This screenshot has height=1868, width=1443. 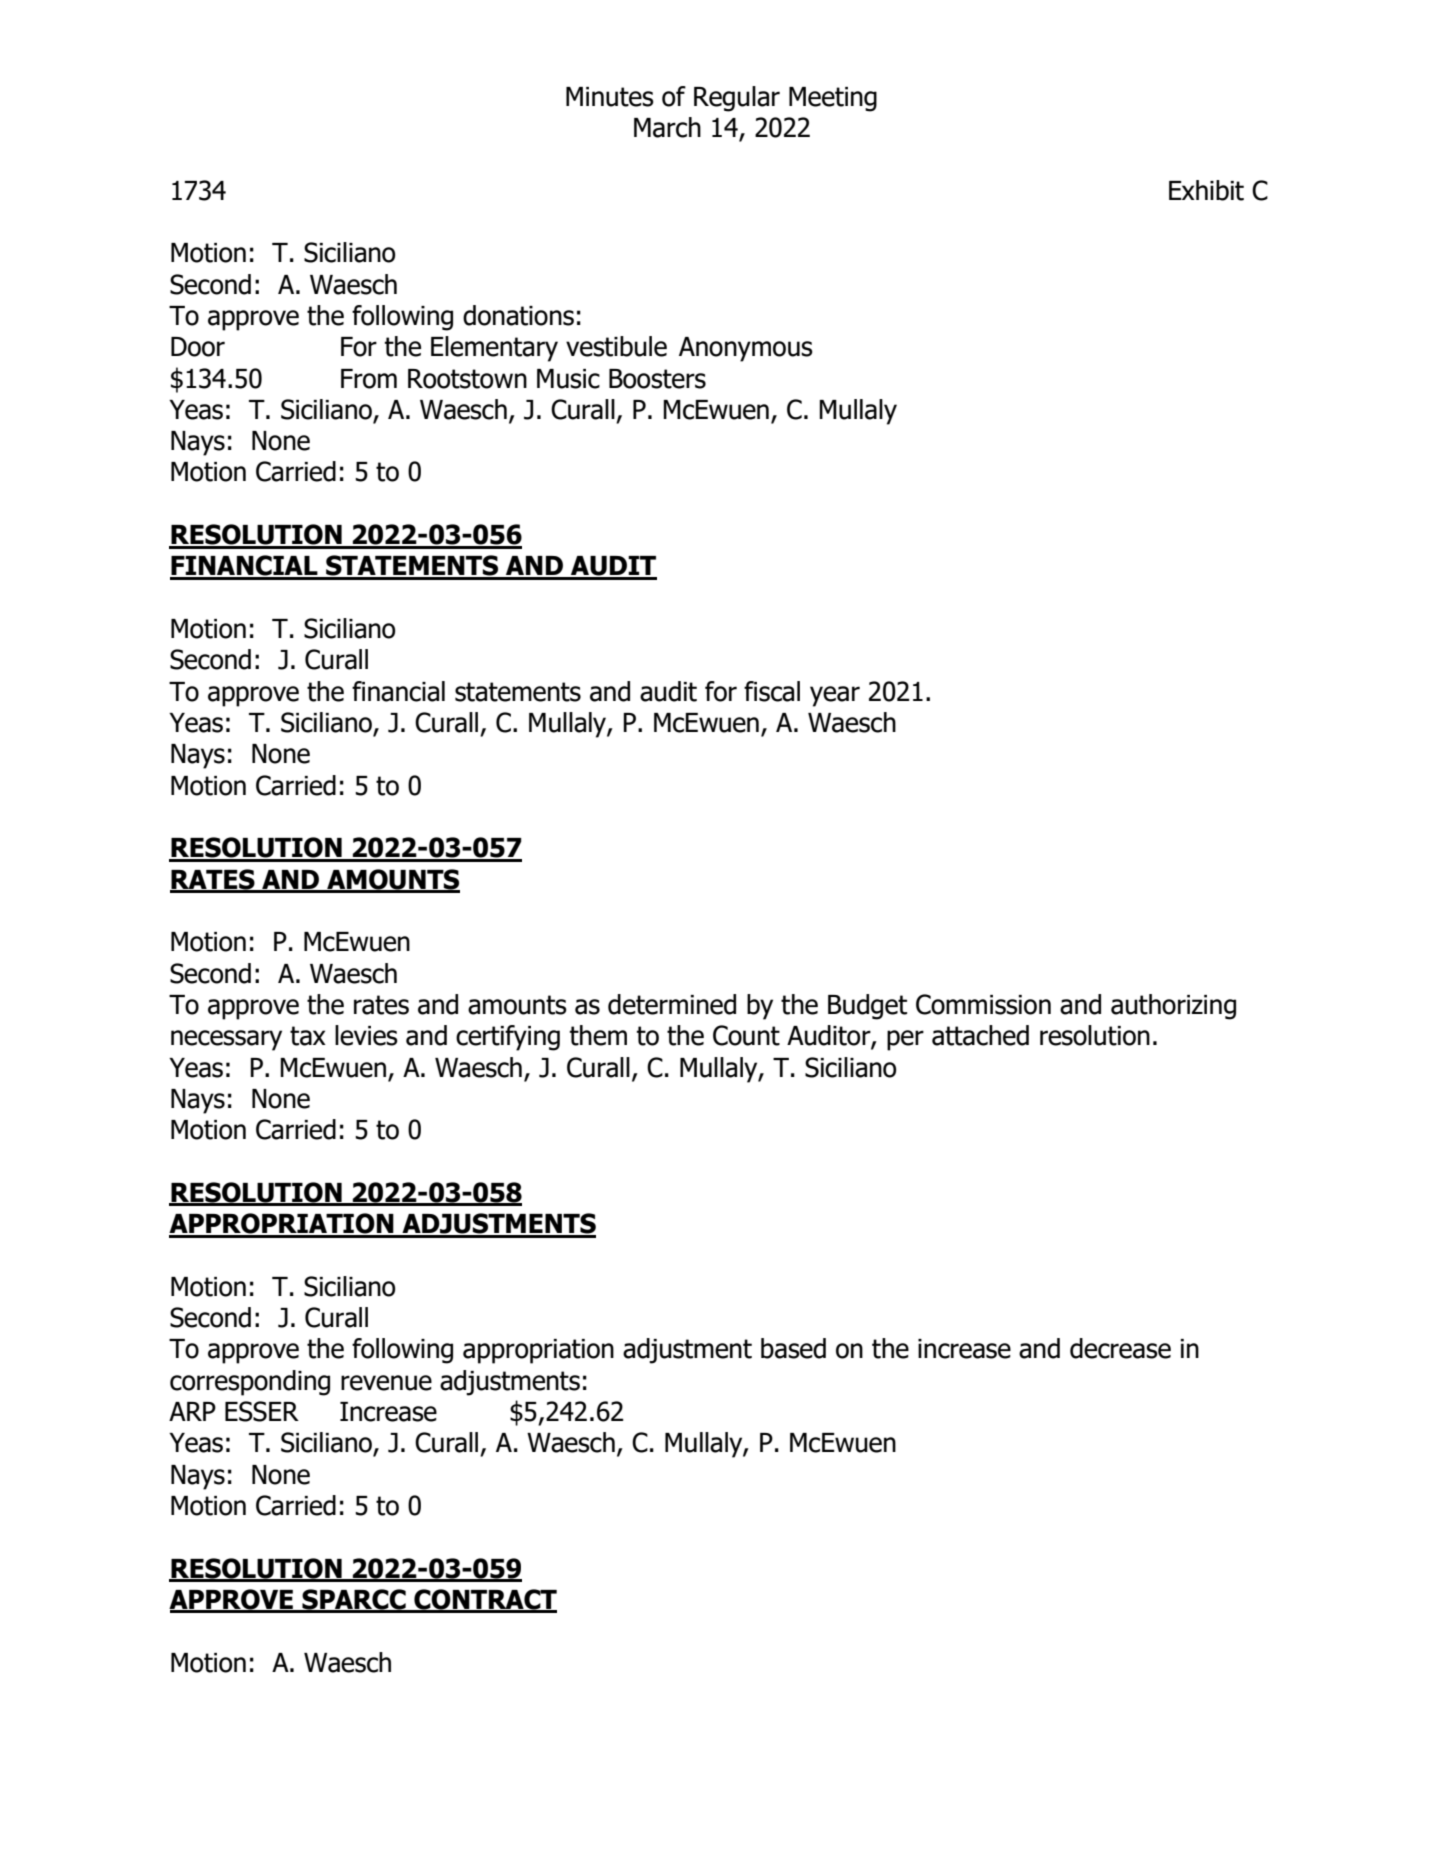 I want to click on CONTRACT, so click(x=484, y=1600).
